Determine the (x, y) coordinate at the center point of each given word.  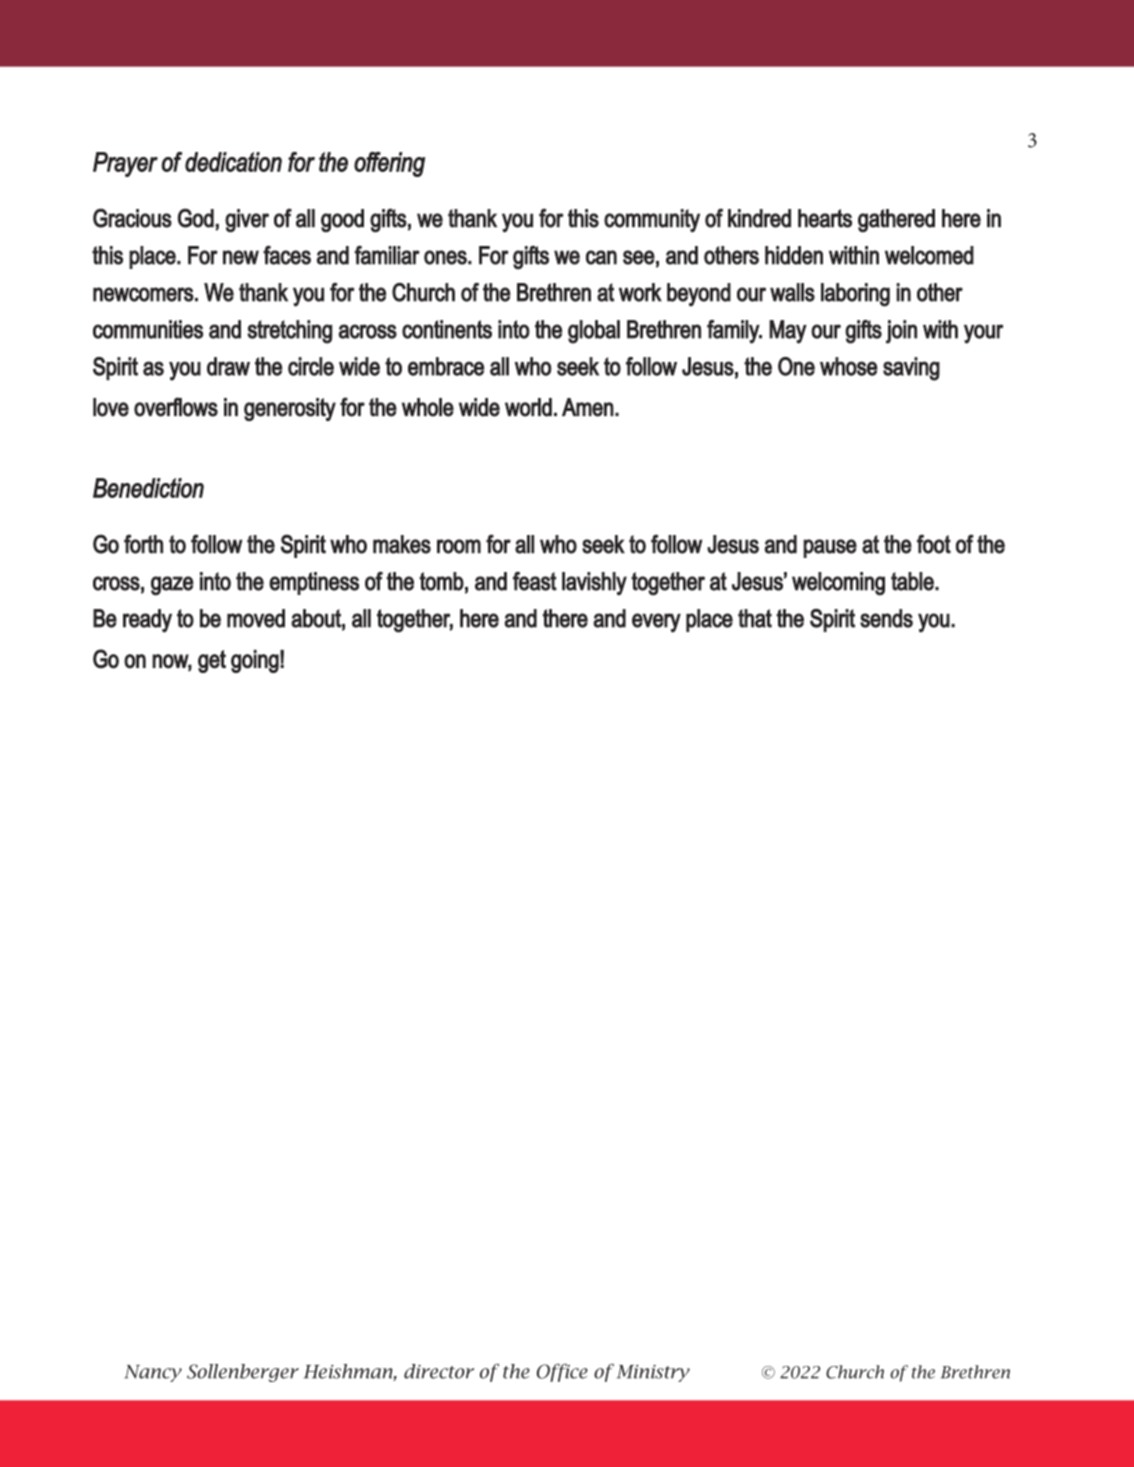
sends (886, 618)
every (656, 623)
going (255, 661)
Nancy (153, 1373)
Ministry (653, 1373)
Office (562, 1372)
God (196, 218)
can (601, 257)
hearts (825, 218)
